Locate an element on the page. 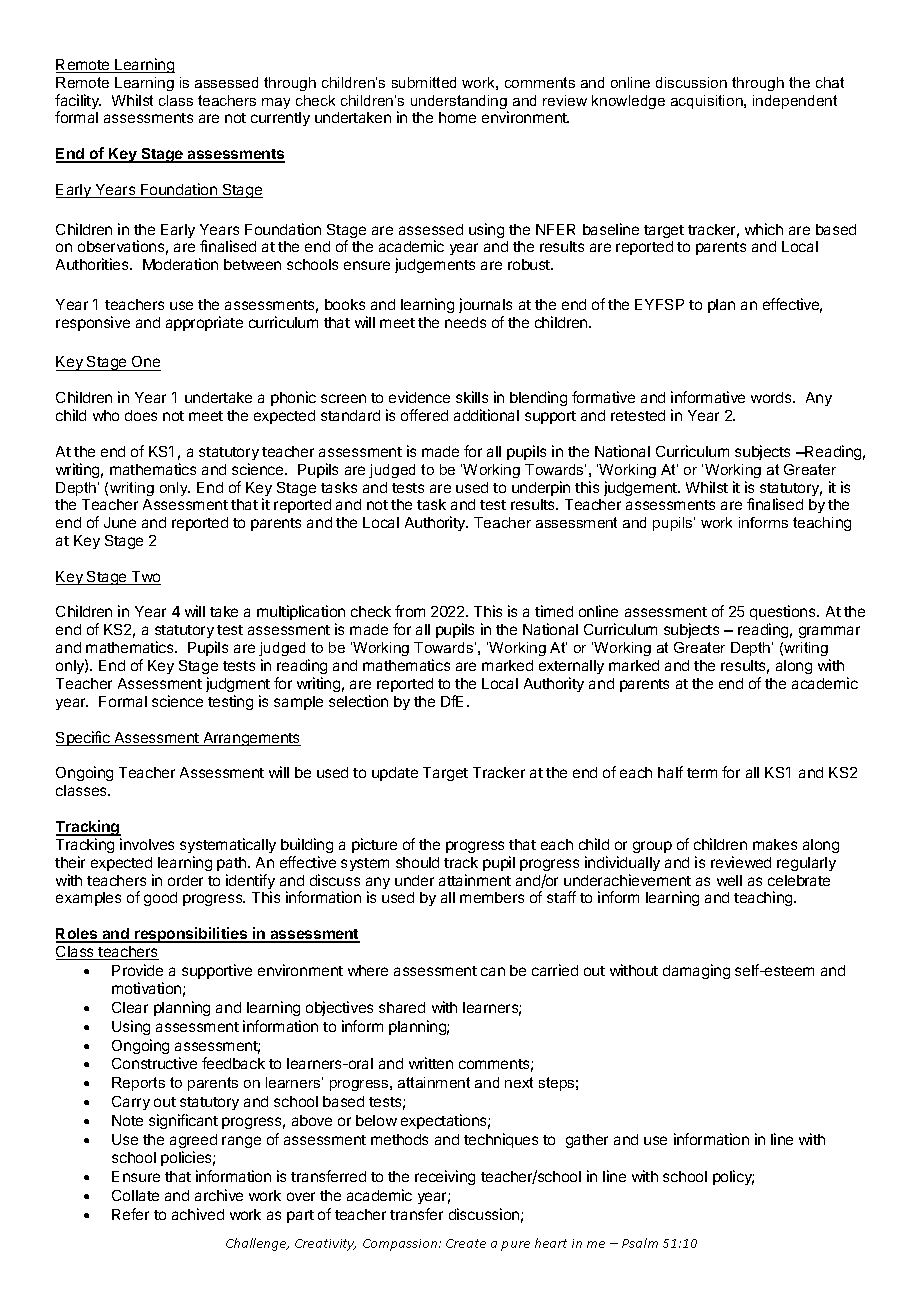 The width and height of the page is (924, 1308). facility is located at coordinates (78, 103).
